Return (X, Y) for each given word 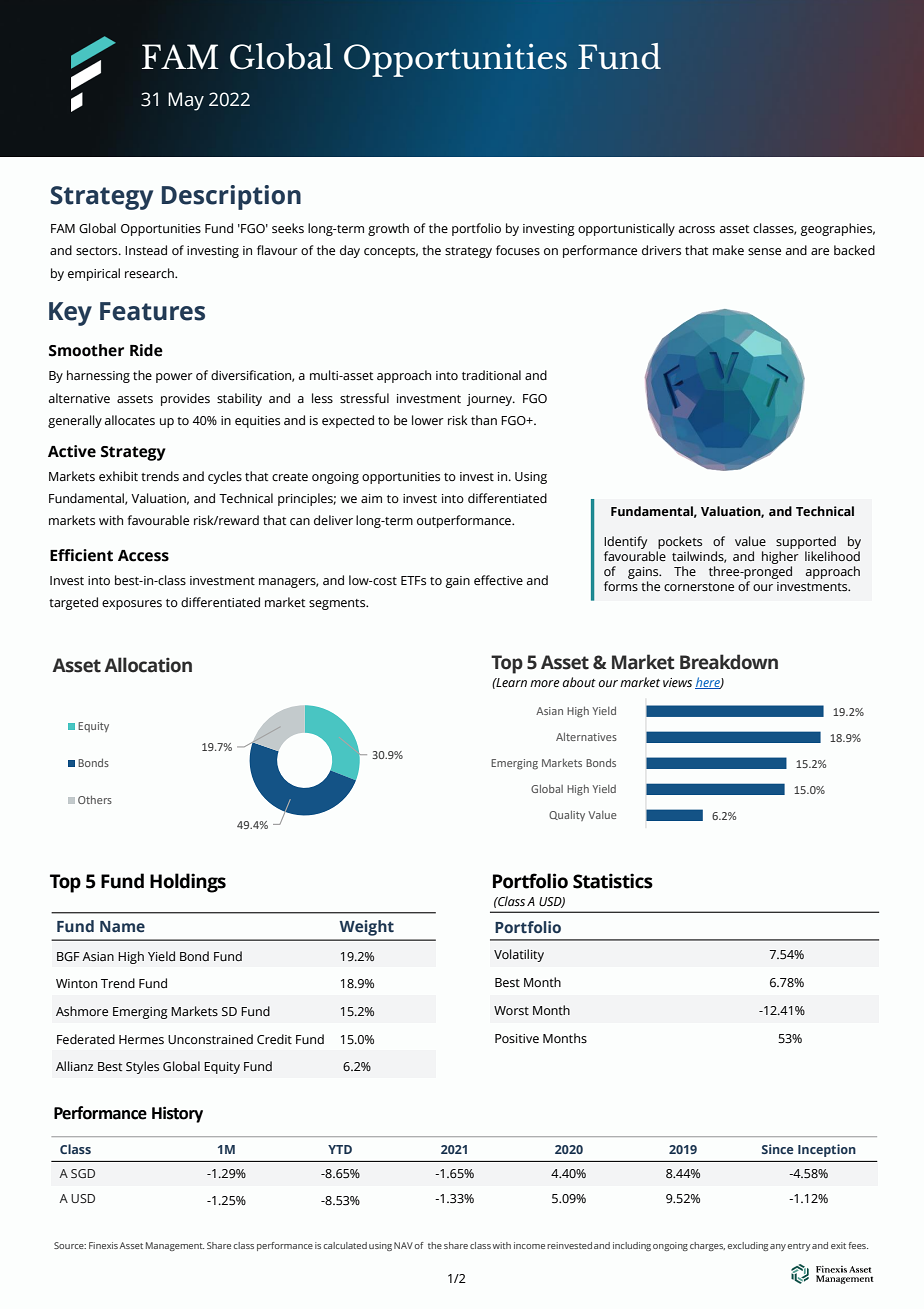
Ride (146, 350)
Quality (567, 815)
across (697, 230)
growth (388, 229)
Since (778, 1149)
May (186, 101)
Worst (511, 1010)
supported (806, 544)
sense (764, 252)
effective (498, 580)
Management (175, 1246)
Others (95, 799)
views (677, 682)
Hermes (141, 1039)
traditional (491, 375)
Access (143, 556)
